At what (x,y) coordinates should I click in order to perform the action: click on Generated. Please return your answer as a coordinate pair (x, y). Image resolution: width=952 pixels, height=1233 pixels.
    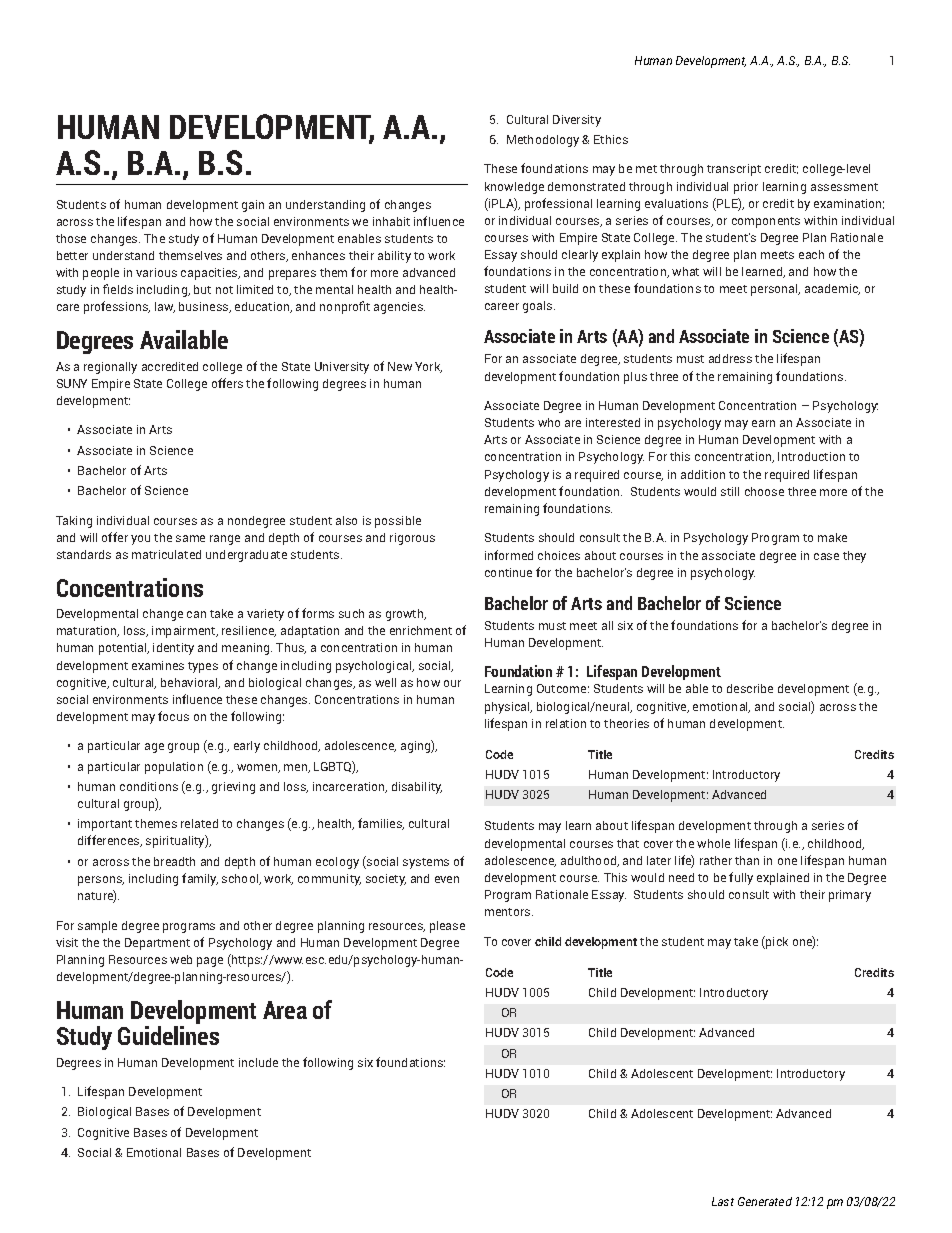
    Looking at the image, I should click on (765, 1201).
